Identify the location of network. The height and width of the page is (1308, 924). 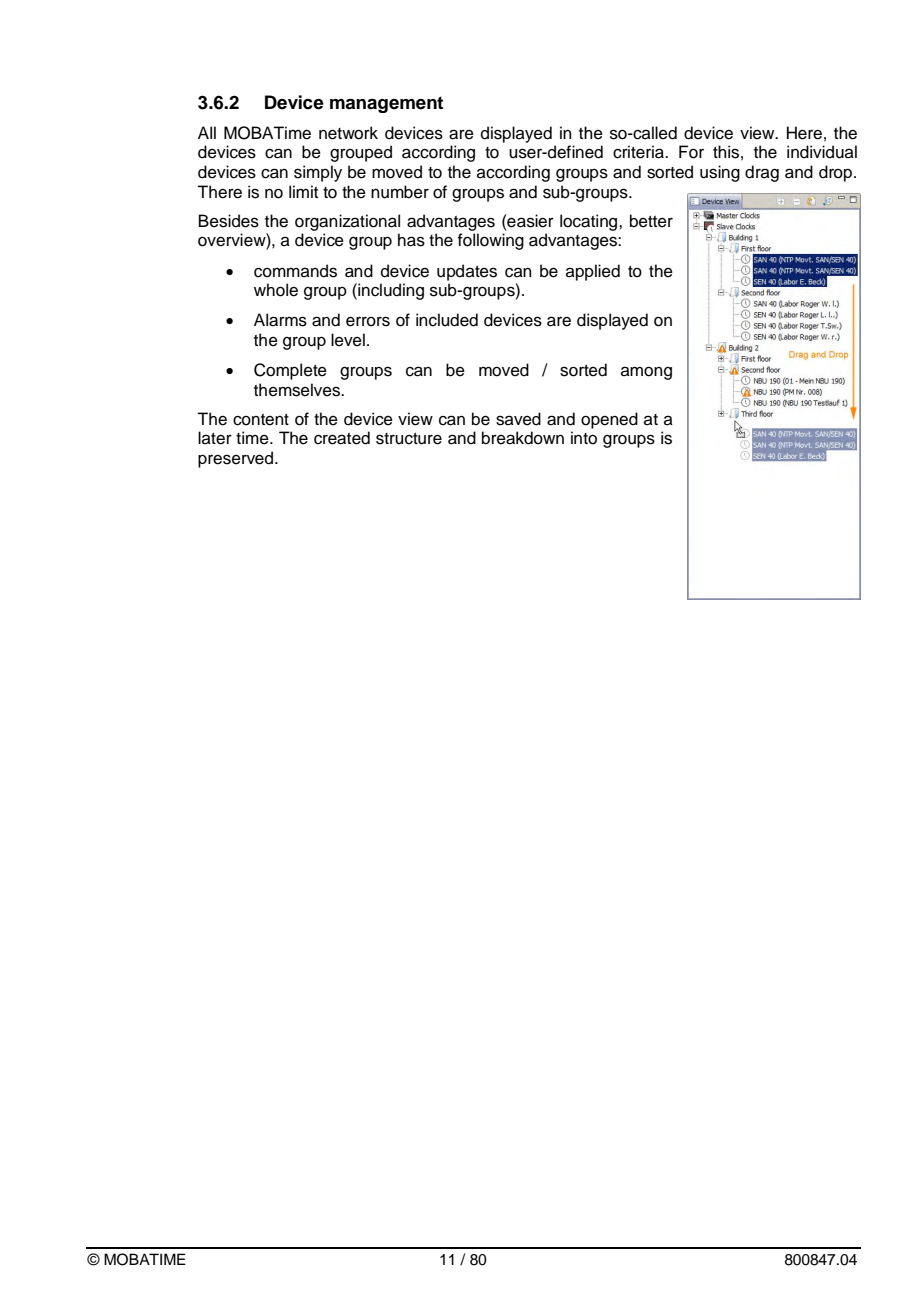
(348, 133).
